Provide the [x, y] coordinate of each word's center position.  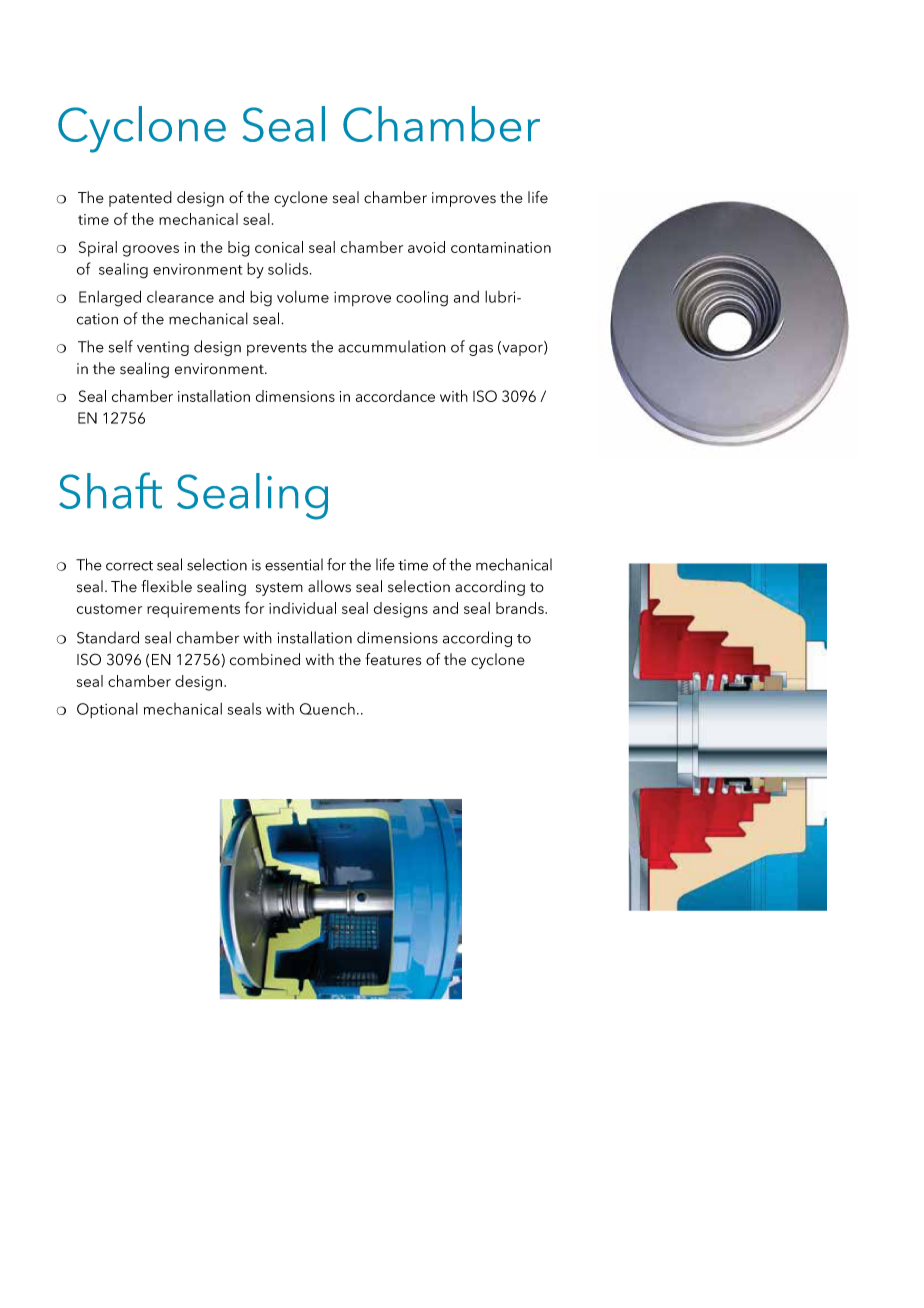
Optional [107, 710]
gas [481, 350]
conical [279, 247]
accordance [395, 396]
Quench [327, 709]
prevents [277, 349]
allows [329, 586]
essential [294, 564]
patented [140, 199]
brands [521, 608]
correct [129, 566]
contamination [501, 247]
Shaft [110, 490]
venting [163, 348]
